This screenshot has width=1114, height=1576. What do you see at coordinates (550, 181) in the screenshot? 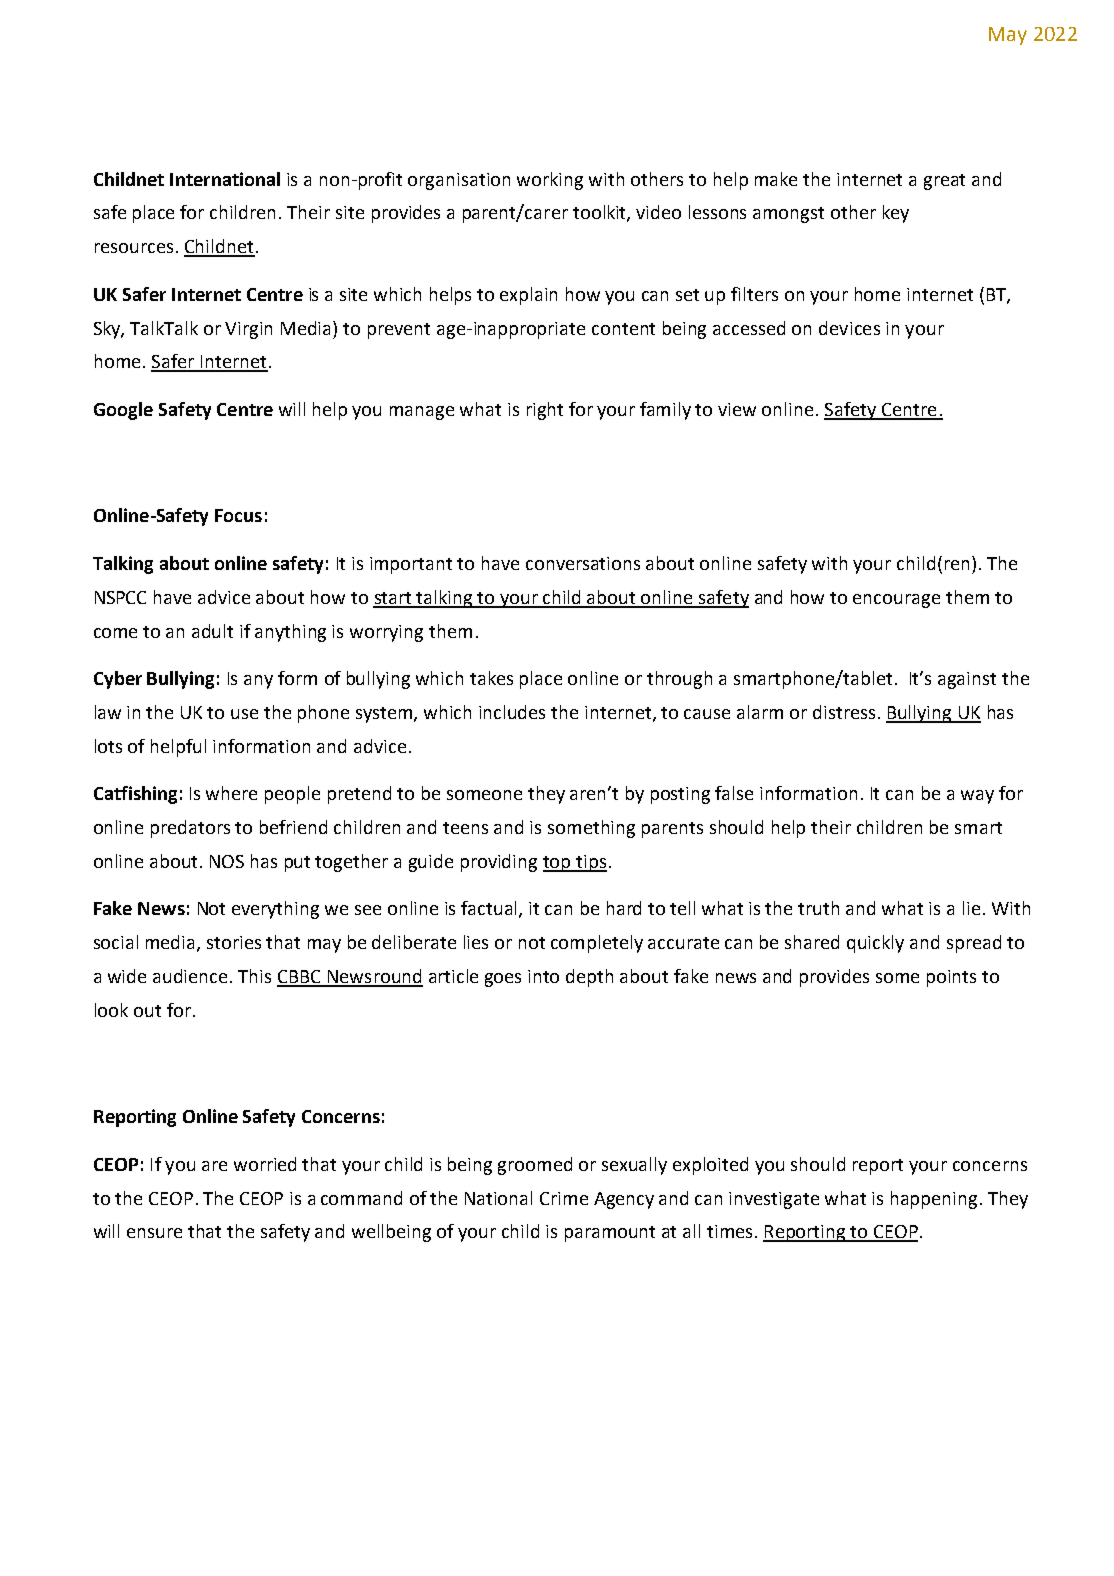
I see `working` at bounding box center [550, 181].
